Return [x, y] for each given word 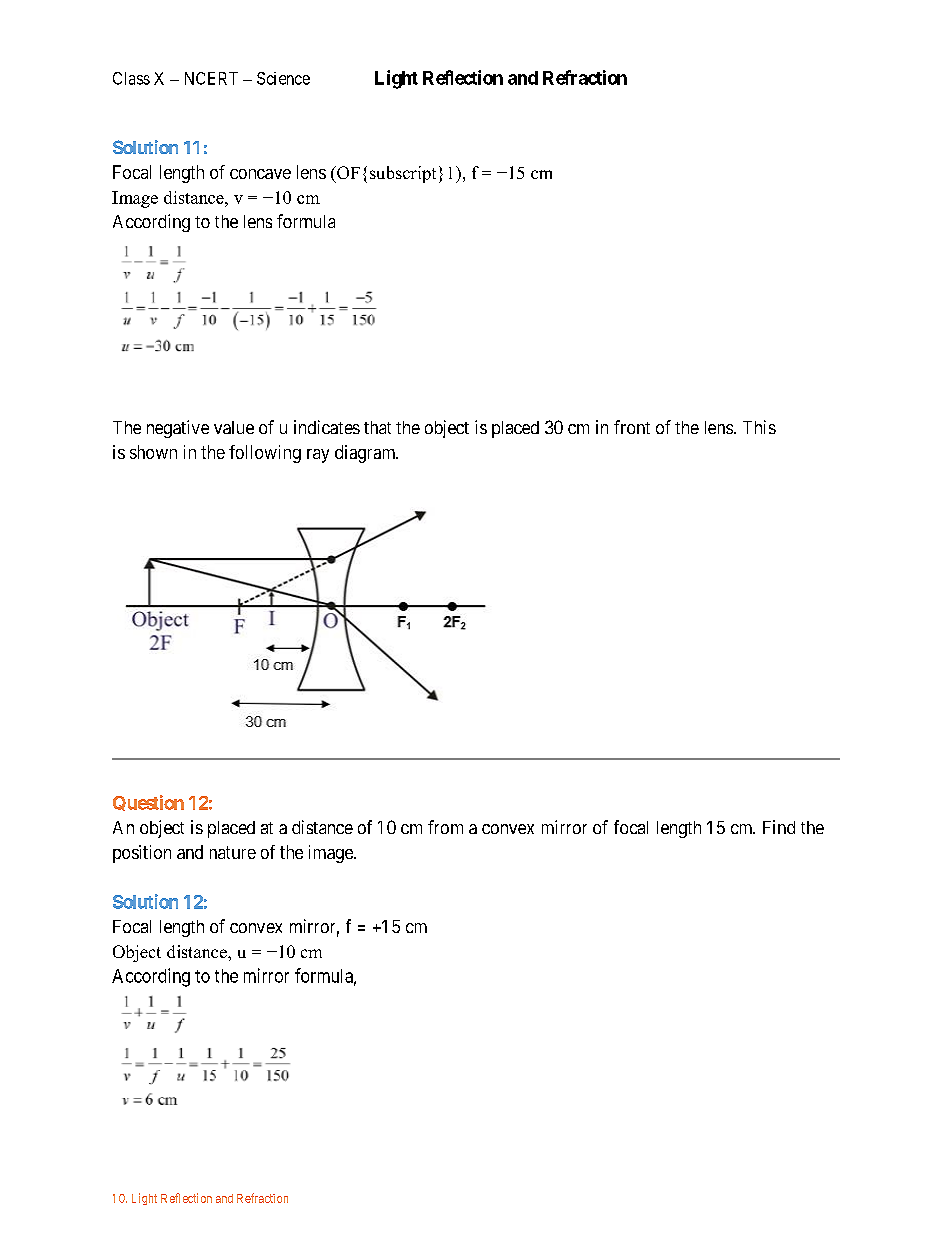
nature [233, 852]
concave [260, 174]
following [265, 454]
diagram [366, 454]
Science [283, 78]
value [234, 427]
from [445, 827]
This [759, 427]
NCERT [211, 78]
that [377, 427]
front [632, 427]
